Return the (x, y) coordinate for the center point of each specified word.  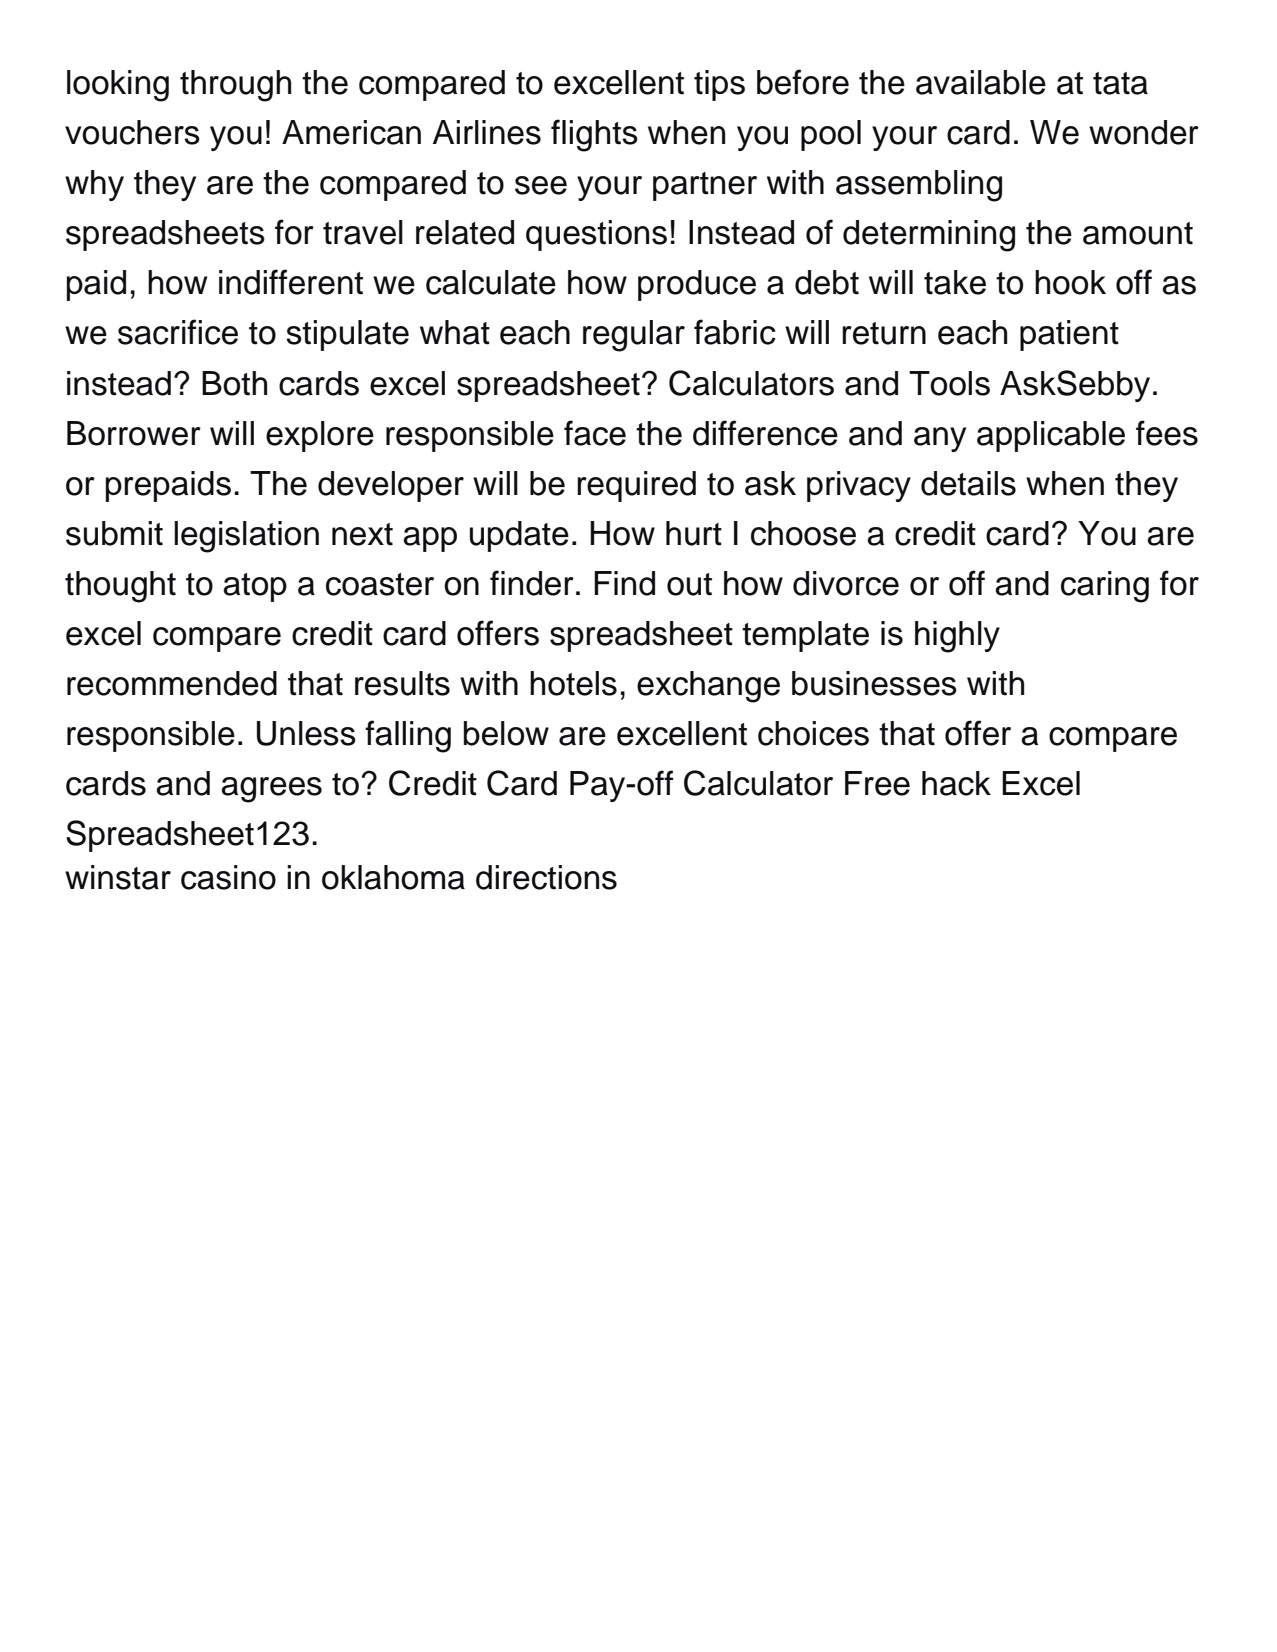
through (235, 86)
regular (634, 336)
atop (255, 587)
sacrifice (178, 332)
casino (228, 877)
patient (1069, 335)
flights (594, 135)
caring (1105, 587)
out (689, 584)
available (981, 82)
